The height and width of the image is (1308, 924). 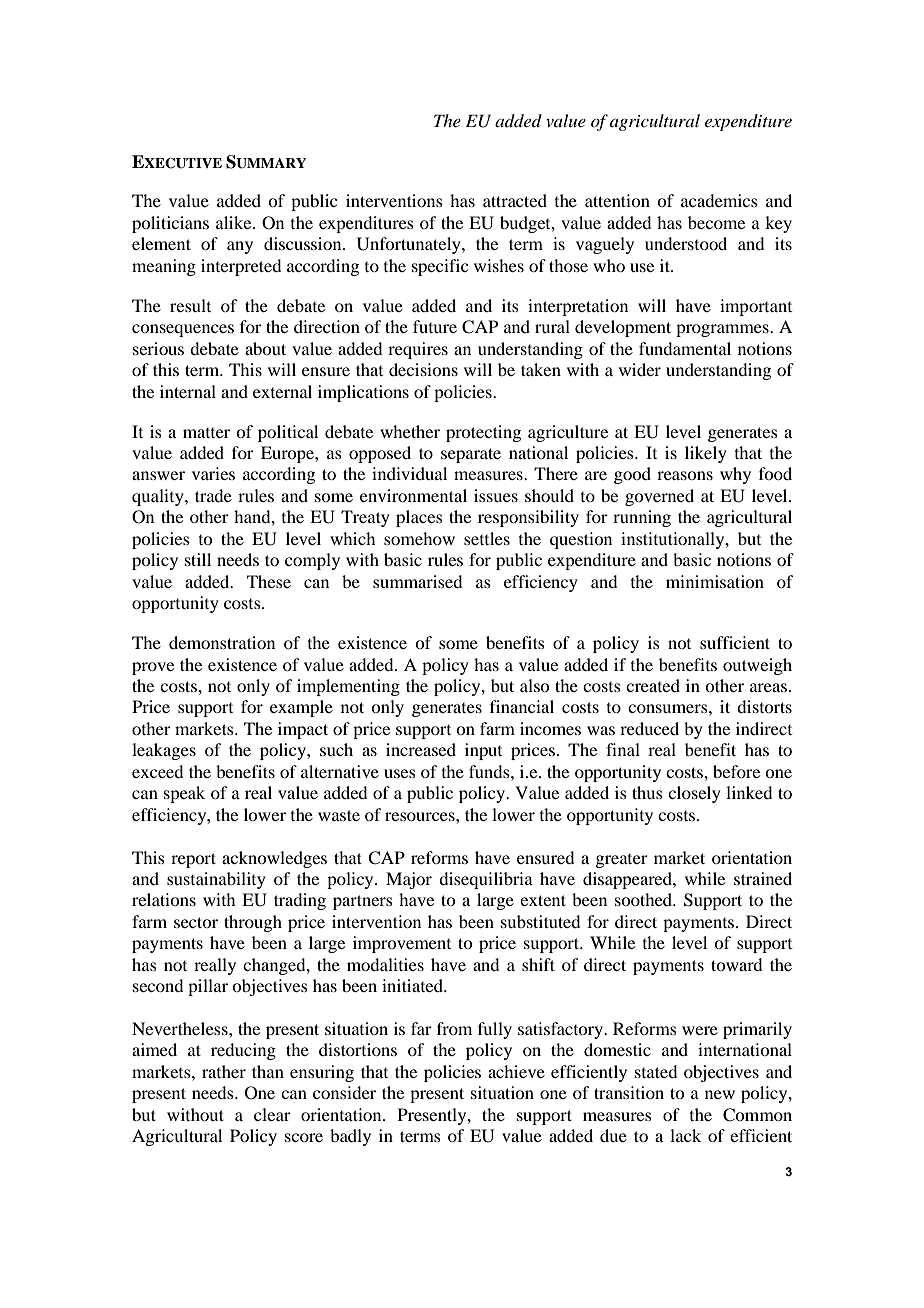 What do you see at coordinates (720, 1094) in the image?
I see `new` at bounding box center [720, 1094].
